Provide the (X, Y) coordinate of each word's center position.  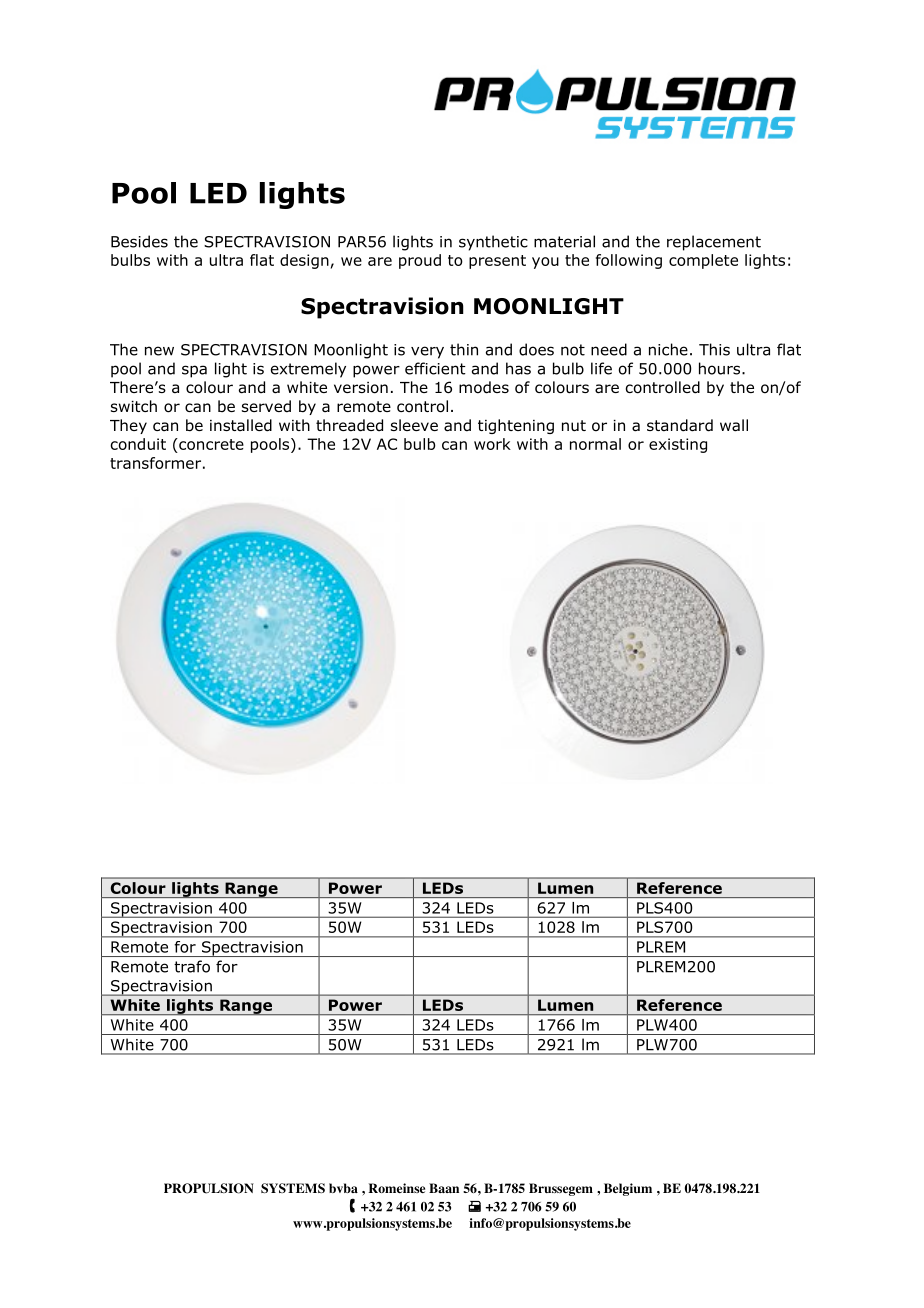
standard (680, 425)
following (629, 261)
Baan (444, 1188)
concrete (210, 444)
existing (678, 445)
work (492, 444)
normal (595, 444)
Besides (139, 241)
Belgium (628, 1189)
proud (420, 261)
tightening (516, 426)
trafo (192, 966)
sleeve (414, 425)
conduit (138, 444)
